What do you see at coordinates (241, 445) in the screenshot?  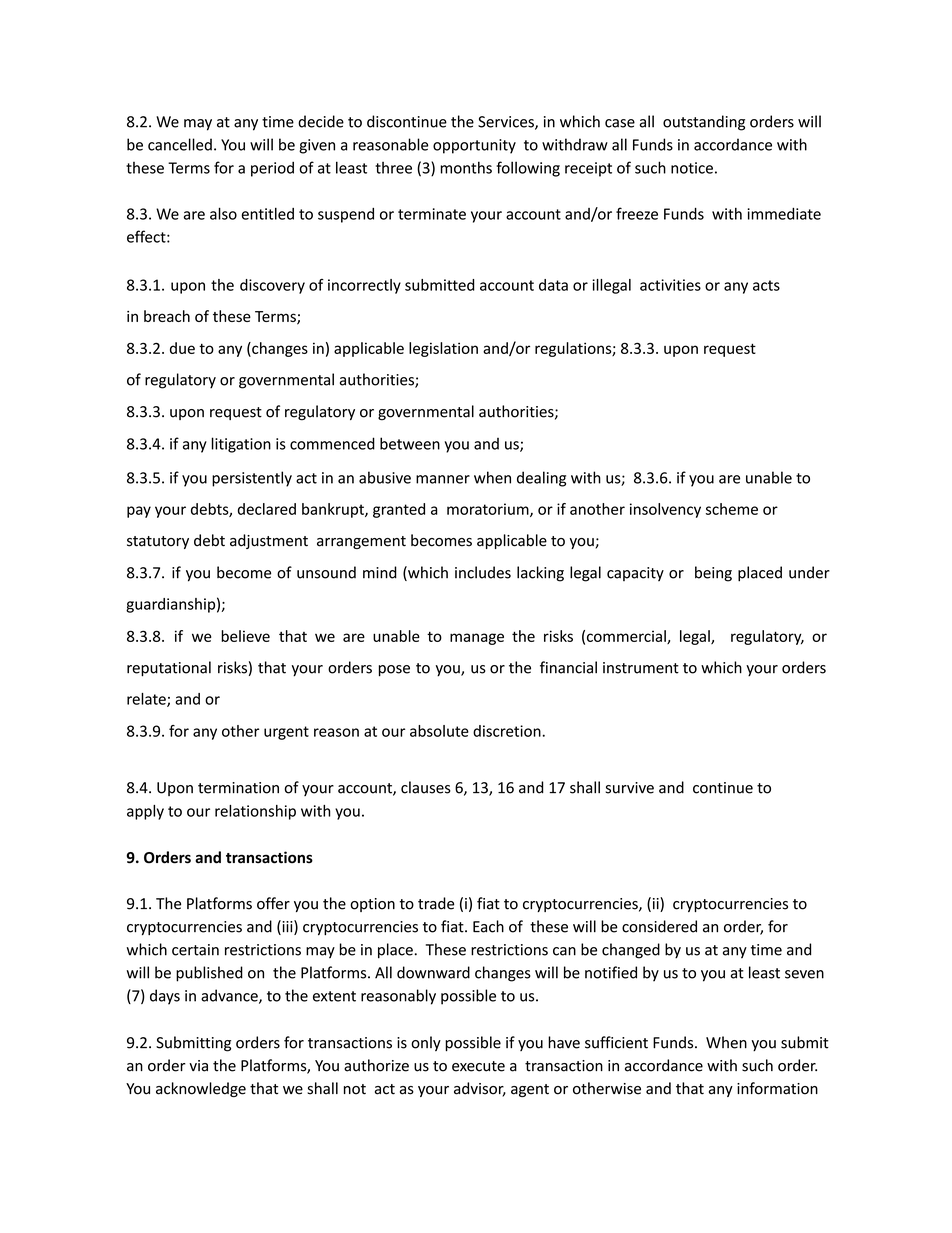 I see `litigation` at bounding box center [241, 445].
